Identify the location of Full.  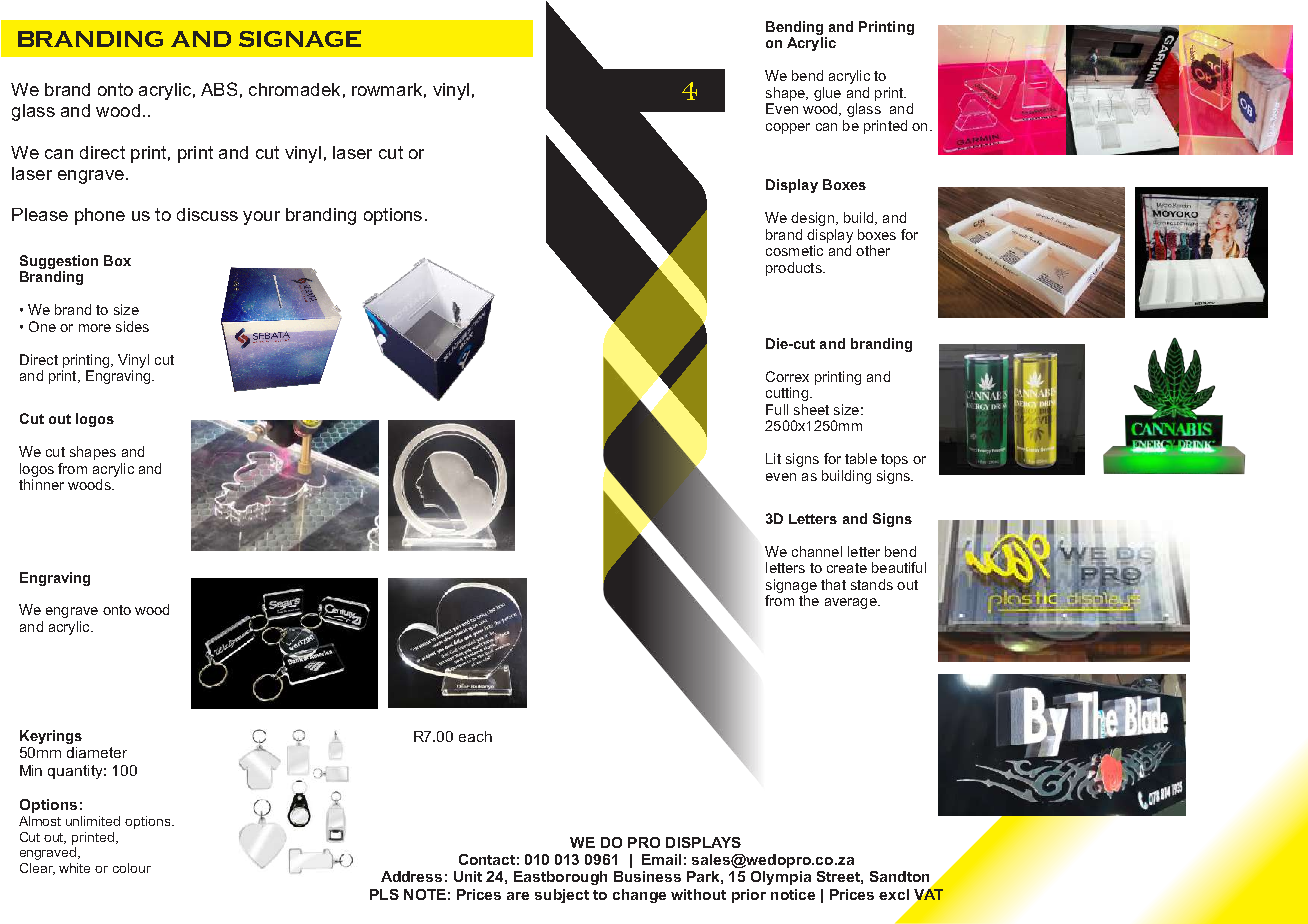
(777, 409).
